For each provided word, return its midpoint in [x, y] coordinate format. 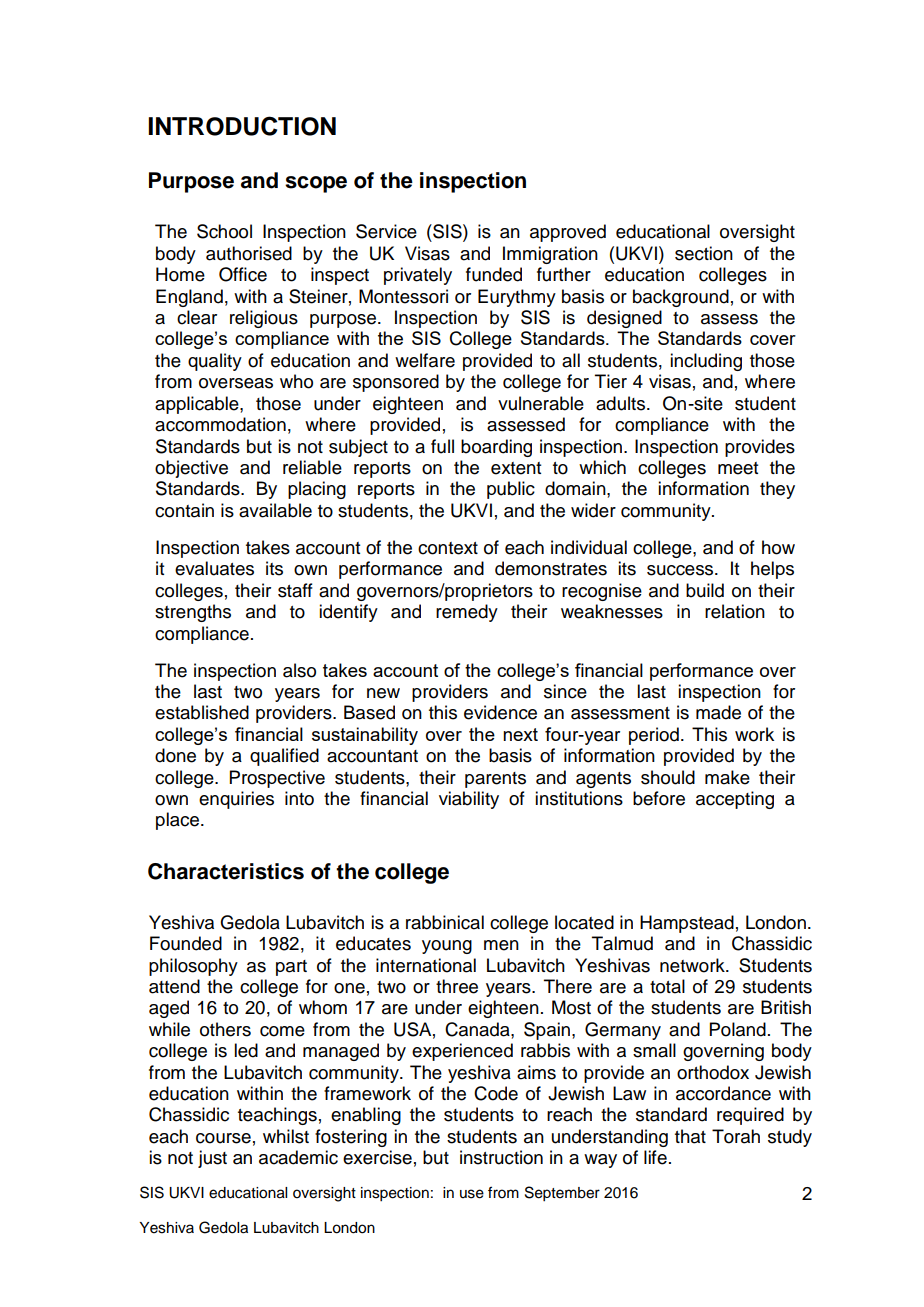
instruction [501, 1157]
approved [568, 233]
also [299, 670]
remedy [467, 613]
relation [735, 611]
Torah [736, 1136]
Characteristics [226, 871]
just [212, 1159]
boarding [496, 448]
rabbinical [445, 922]
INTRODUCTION [242, 126]
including [706, 362]
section [704, 253]
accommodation [220, 424]
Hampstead [687, 924]
